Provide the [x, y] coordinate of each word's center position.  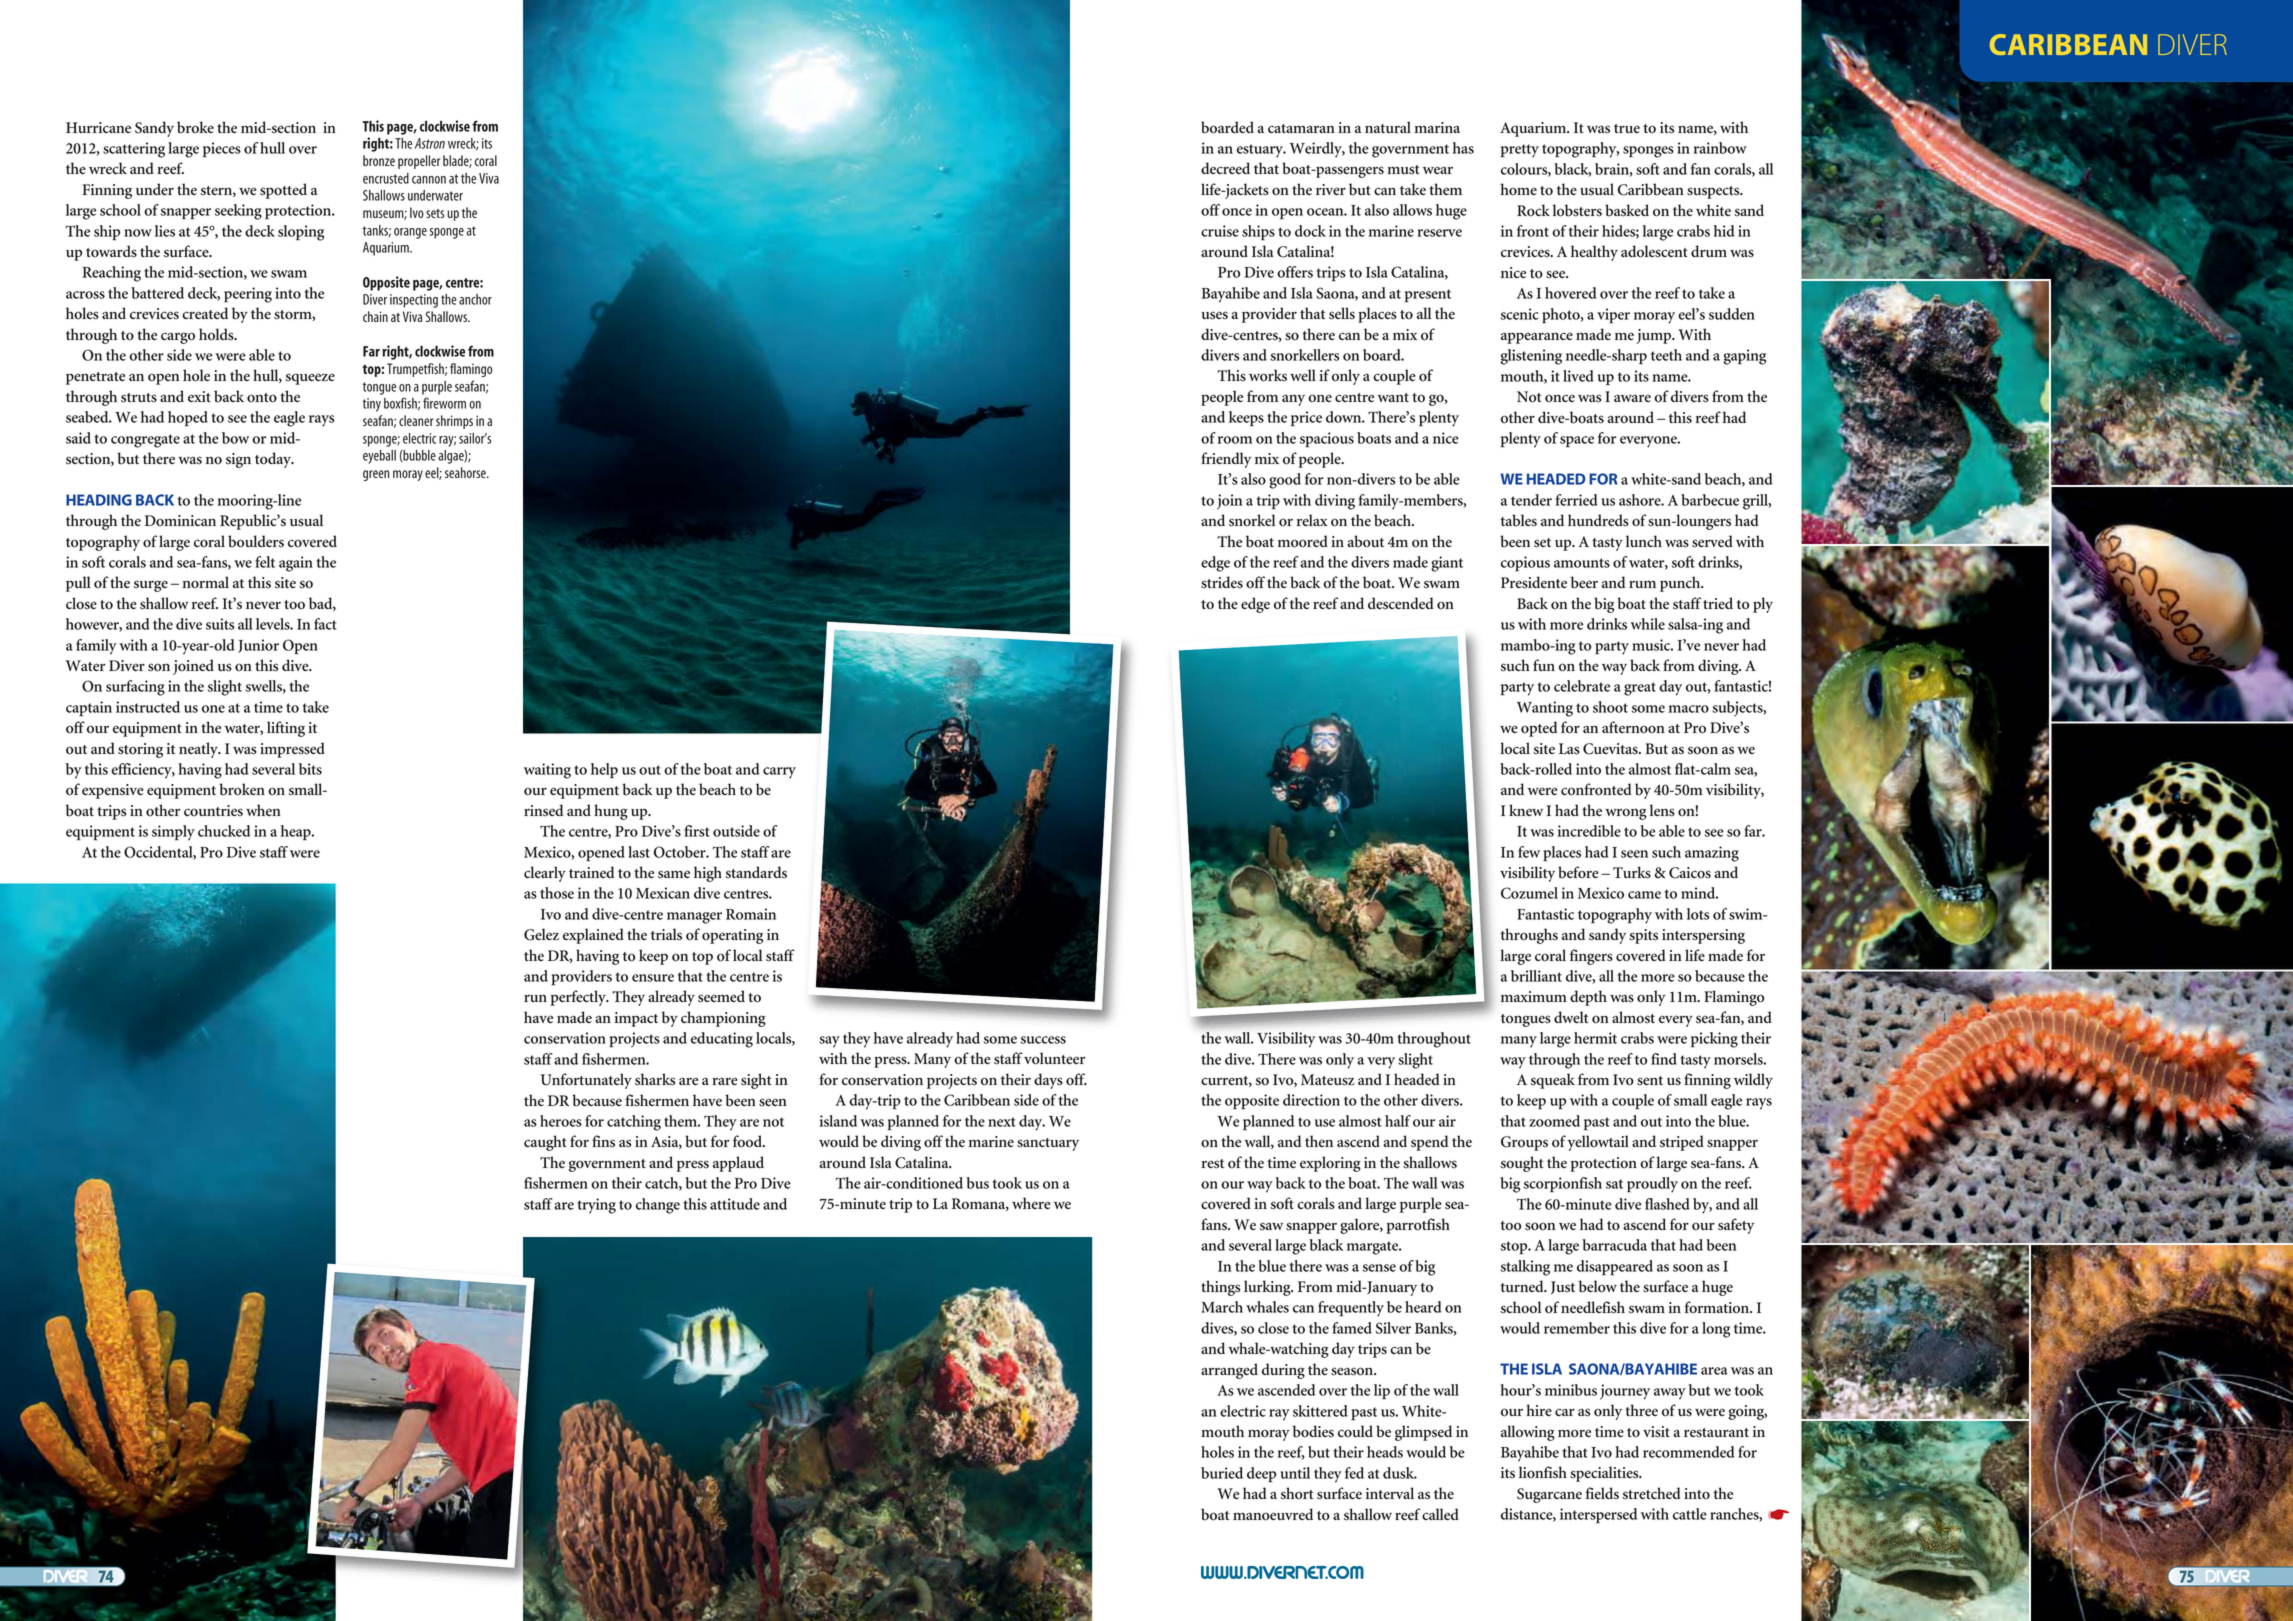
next [1002, 1122]
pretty [1520, 151]
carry [779, 773]
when [263, 810]
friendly [1226, 460]
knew [1526, 810]
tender [1531, 500]
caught [545, 1143]
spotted [283, 191]
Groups [1524, 1143]
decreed [1225, 168]
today [274, 460]
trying [596, 1206]
